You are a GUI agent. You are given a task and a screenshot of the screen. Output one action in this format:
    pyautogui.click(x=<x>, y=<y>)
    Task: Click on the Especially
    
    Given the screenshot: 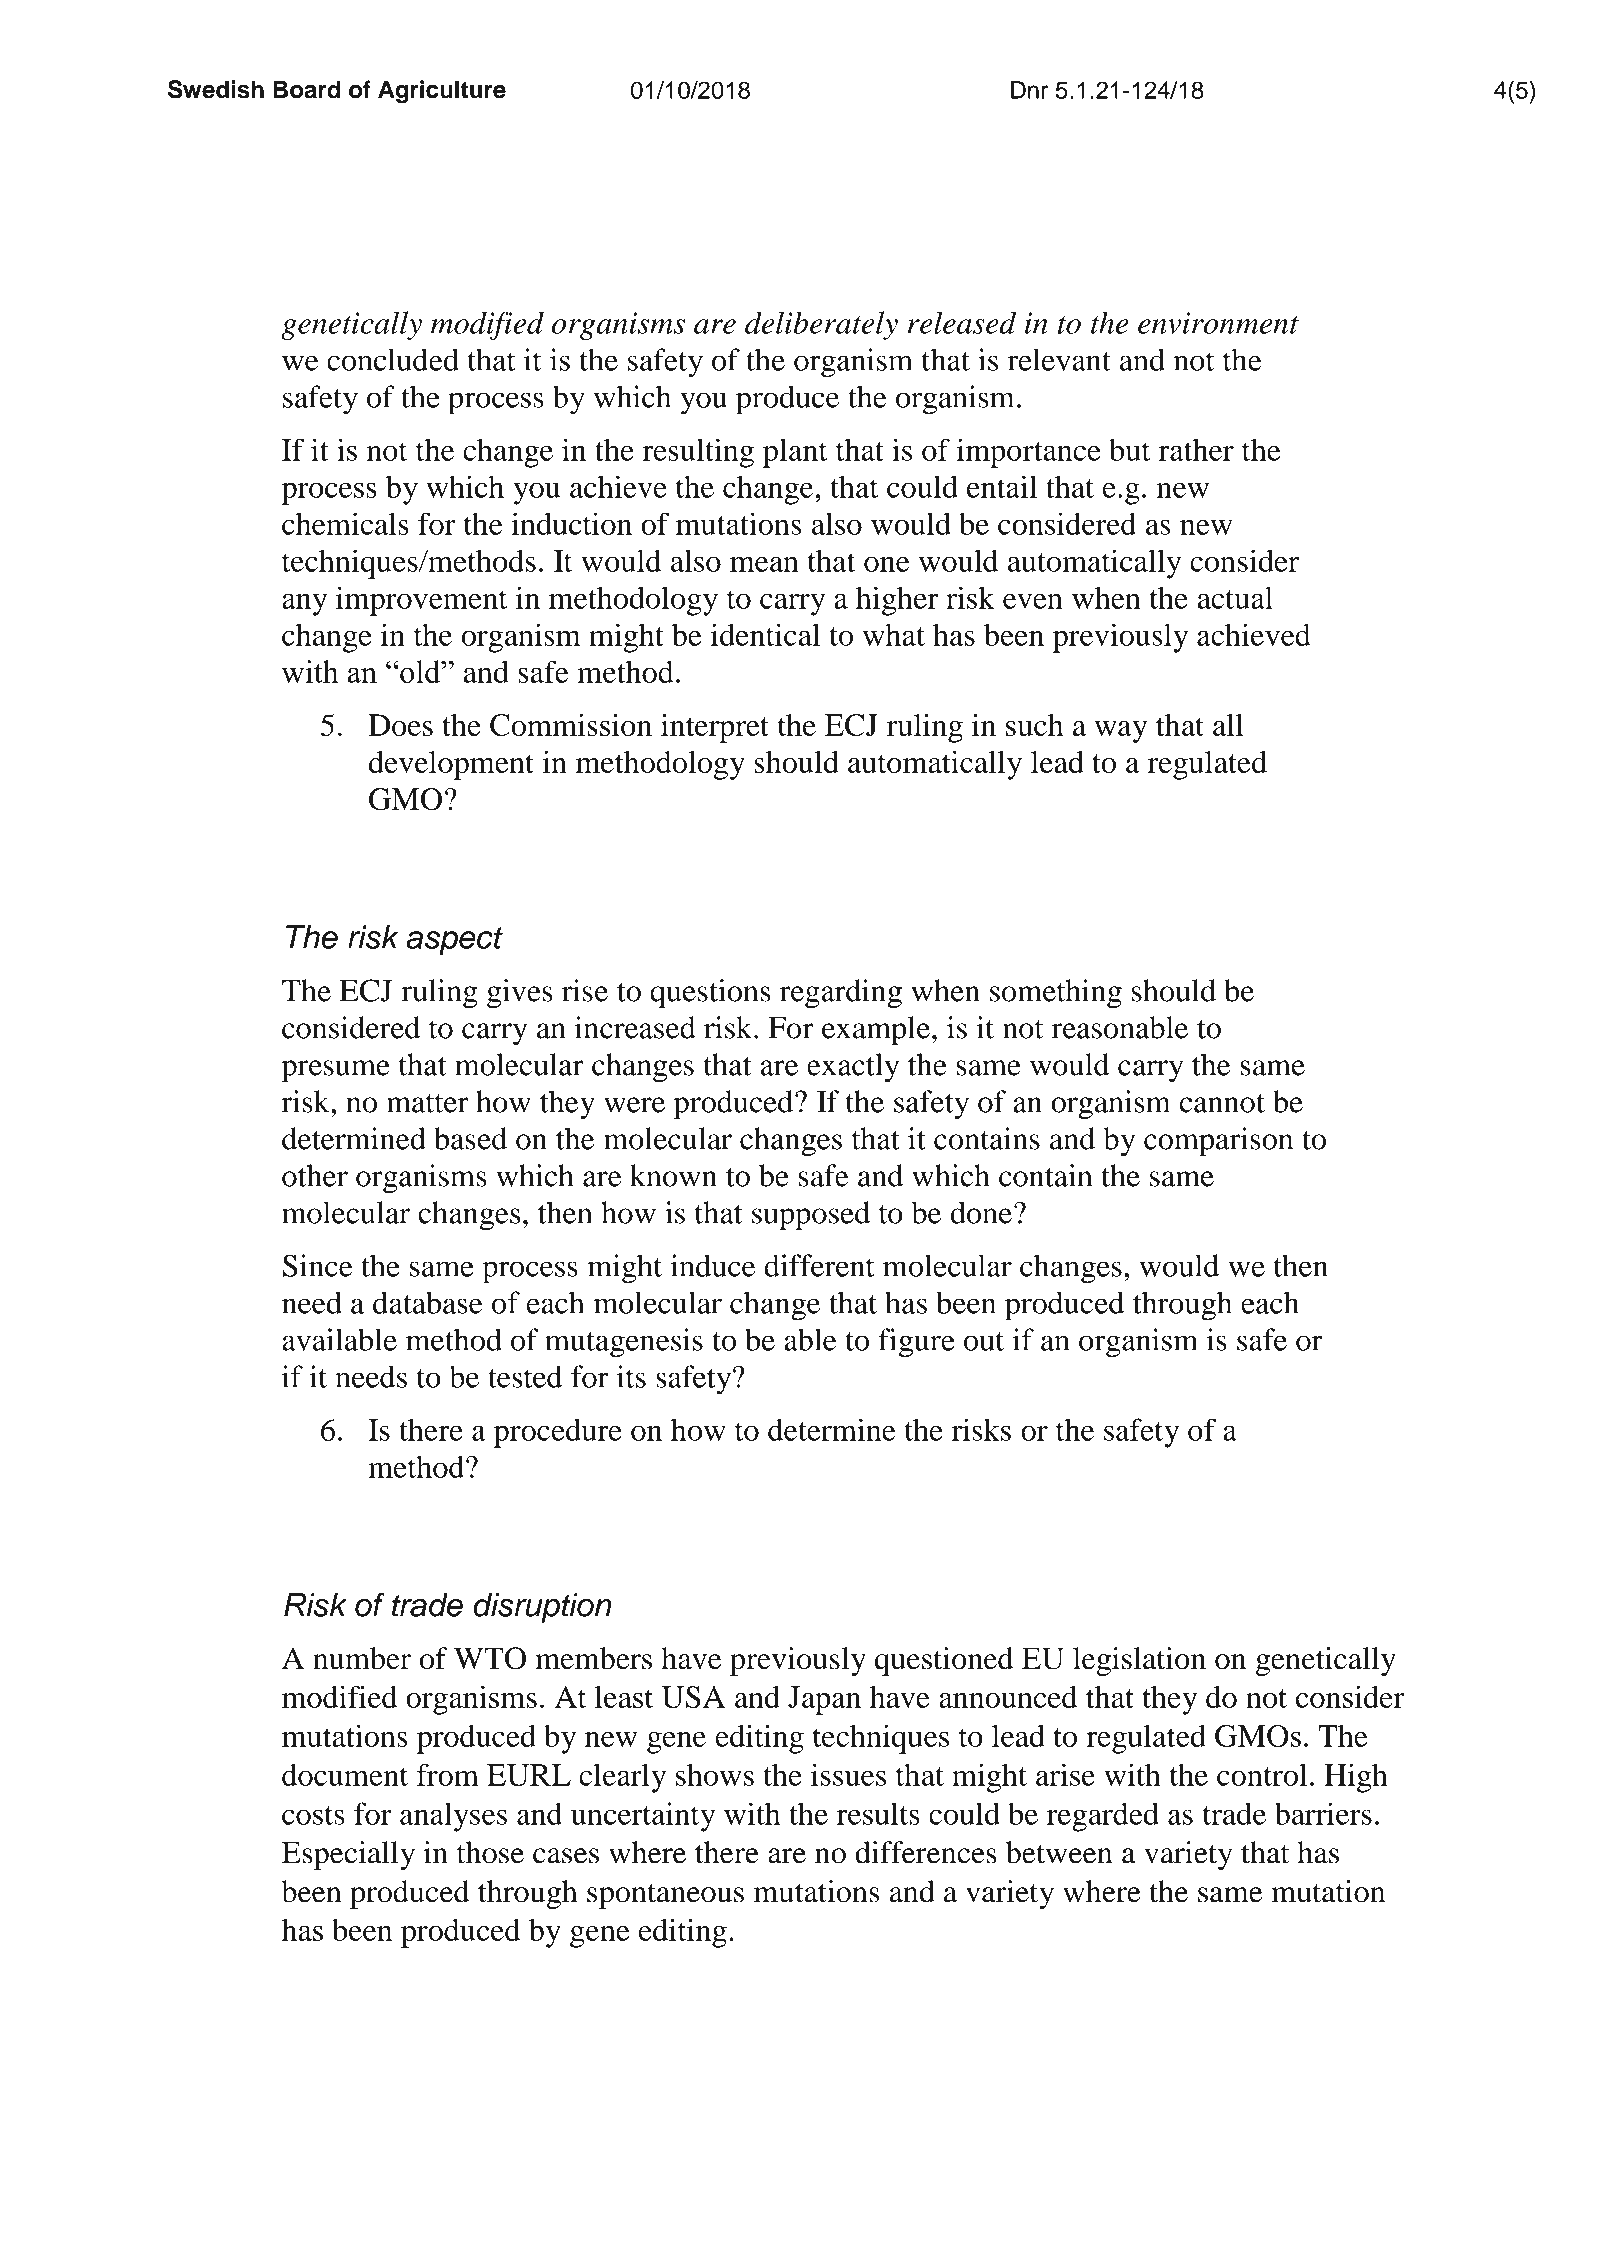 What is the action you would take?
    pyautogui.click(x=348, y=1855)
